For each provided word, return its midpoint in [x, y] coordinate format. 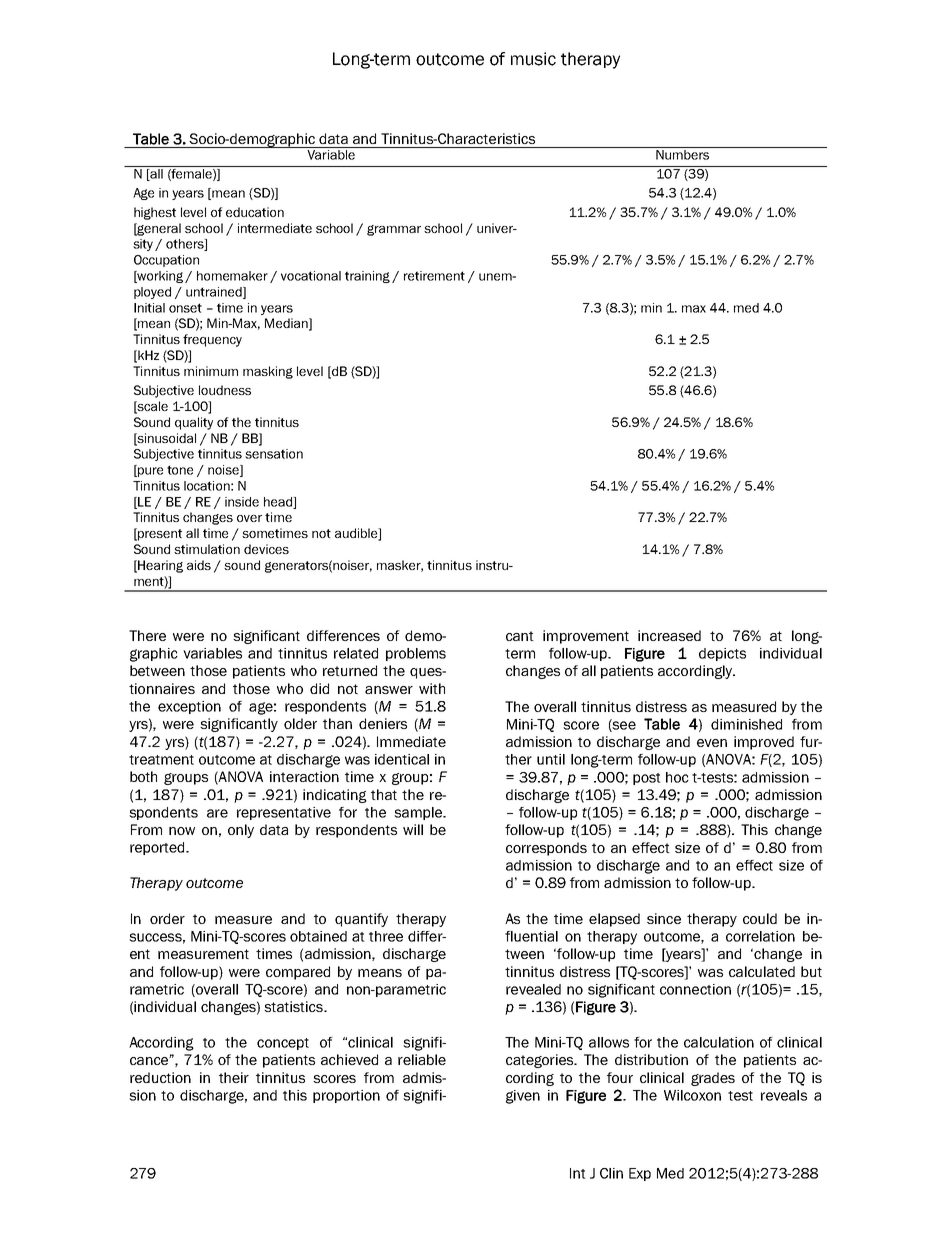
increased [669, 635]
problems [416, 654]
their [234, 1077]
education [255, 212]
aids [199, 565]
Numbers [682, 153]
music [533, 59]
